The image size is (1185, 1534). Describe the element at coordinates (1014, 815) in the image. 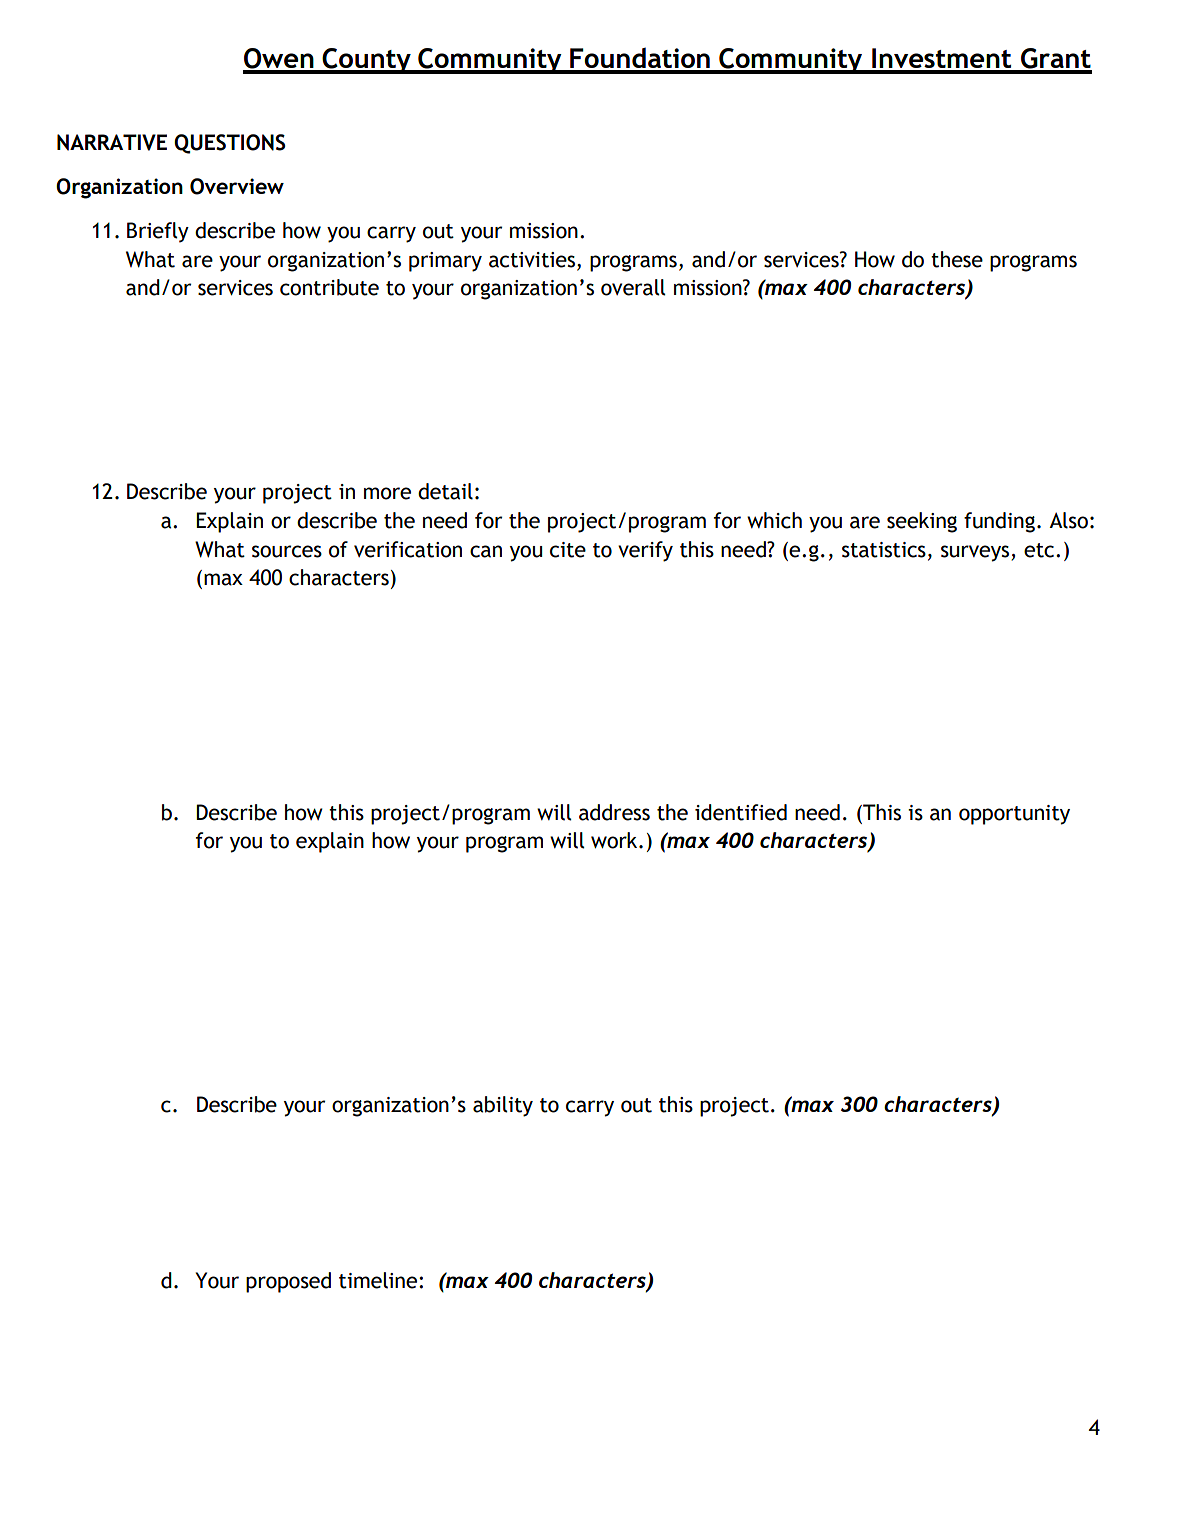

I see `opportunity` at that location.
